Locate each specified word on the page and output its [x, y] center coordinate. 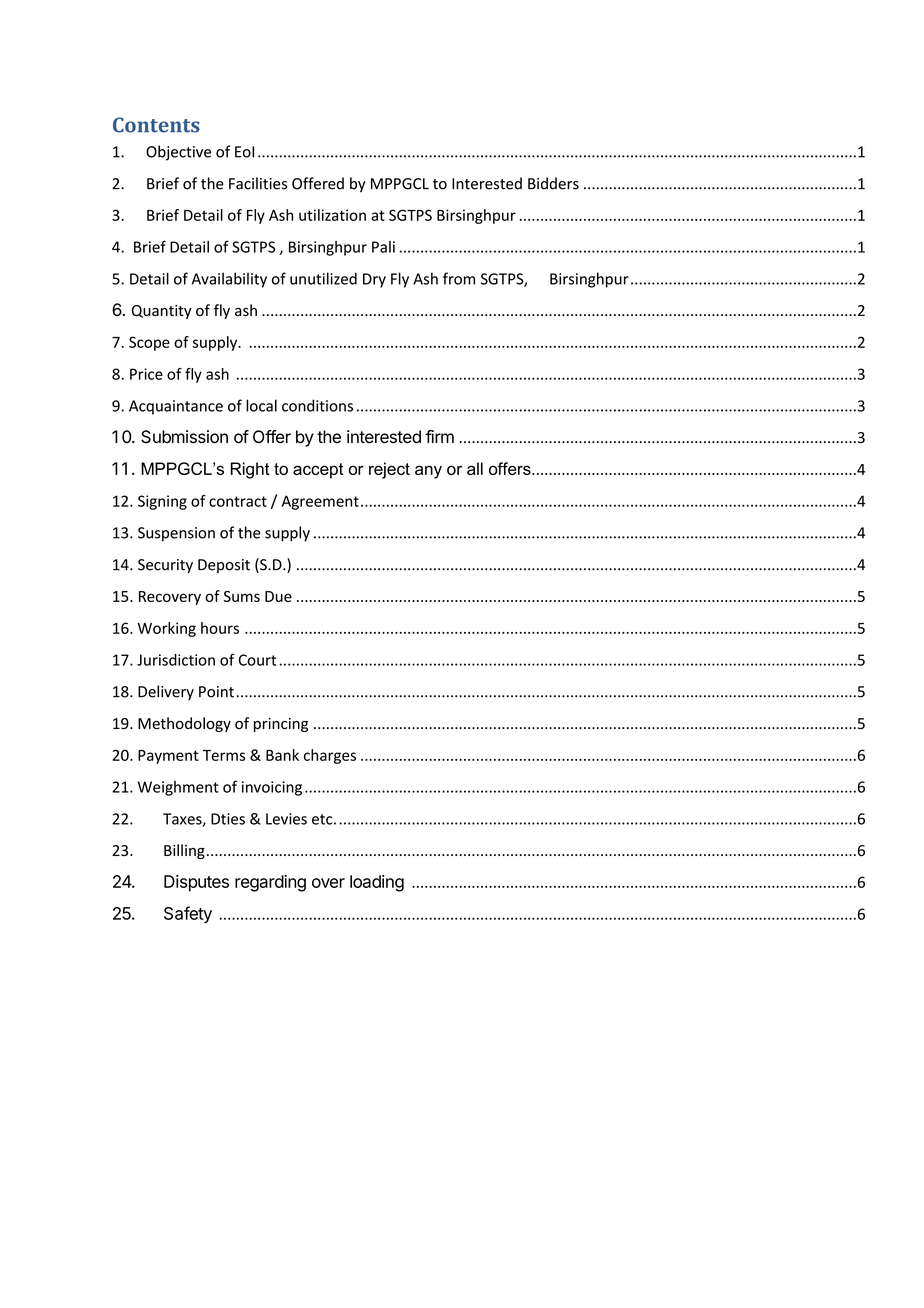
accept [318, 471]
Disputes [196, 883]
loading [377, 883]
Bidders [553, 183]
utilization [332, 215]
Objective [178, 153]
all [475, 468]
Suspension [176, 534]
